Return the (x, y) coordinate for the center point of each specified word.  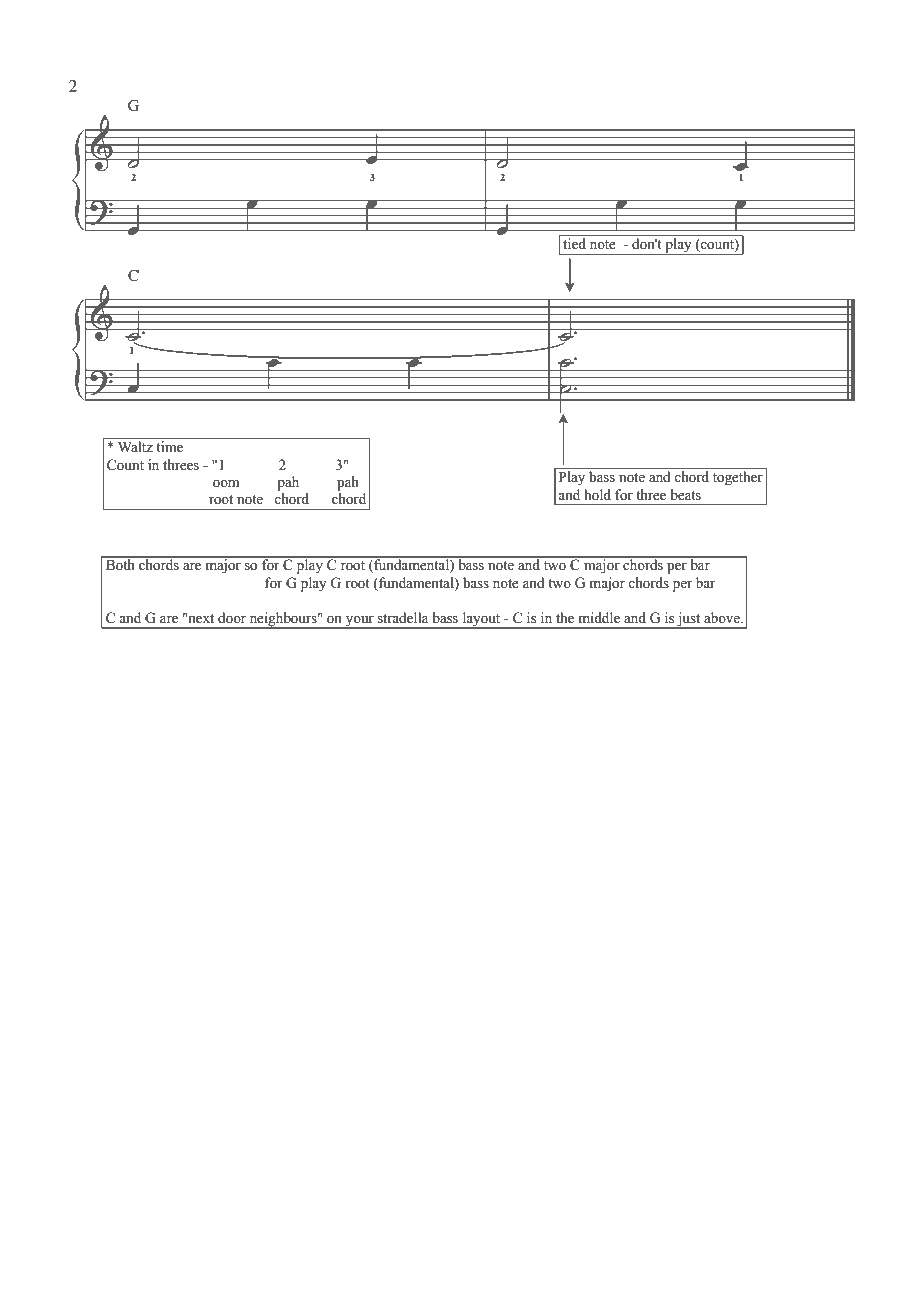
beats (686, 495)
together (738, 478)
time (169, 447)
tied (574, 243)
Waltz (135, 446)
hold (597, 495)
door (232, 618)
